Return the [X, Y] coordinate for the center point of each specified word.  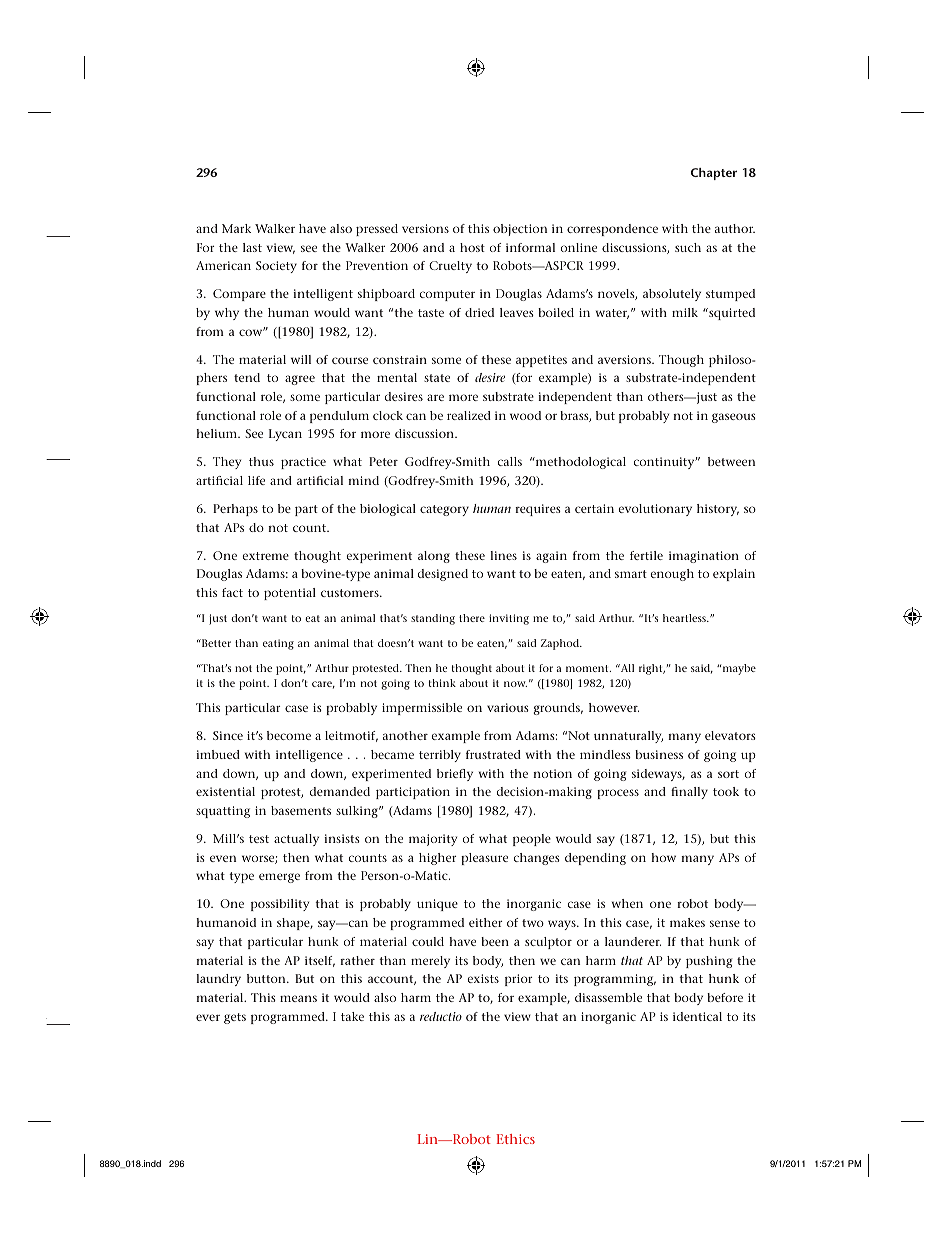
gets [235, 1018]
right [652, 669]
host [472, 247]
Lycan [285, 435]
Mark [236, 228]
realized [469, 415]
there [472, 618]
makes [687, 922]
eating [278, 644]
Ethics [516, 1139]
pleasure [484, 859]
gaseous [734, 418]
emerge [279, 878]
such [688, 247]
